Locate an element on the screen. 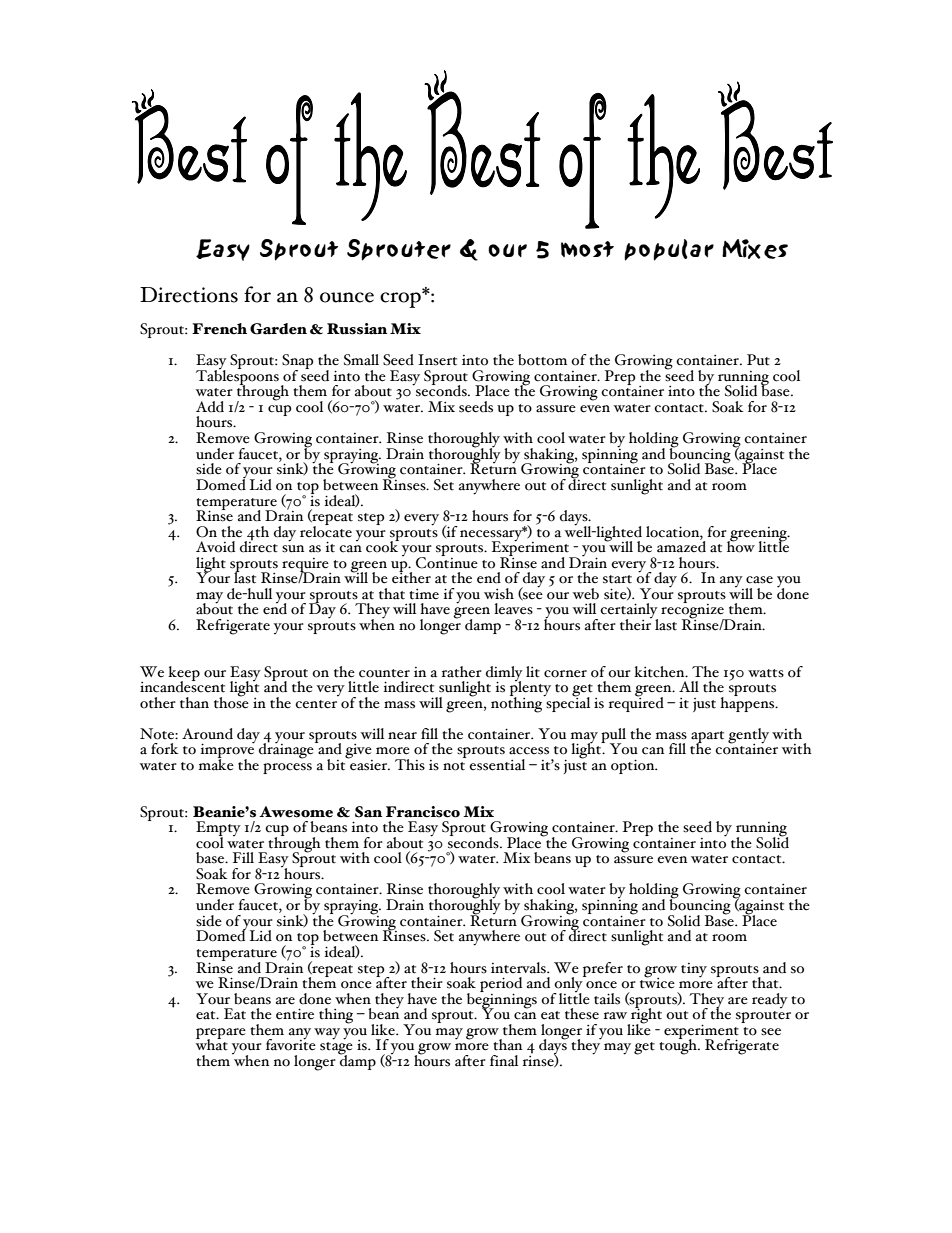 The width and height of the screenshot is (952, 1233). final is located at coordinates (504, 1060).
